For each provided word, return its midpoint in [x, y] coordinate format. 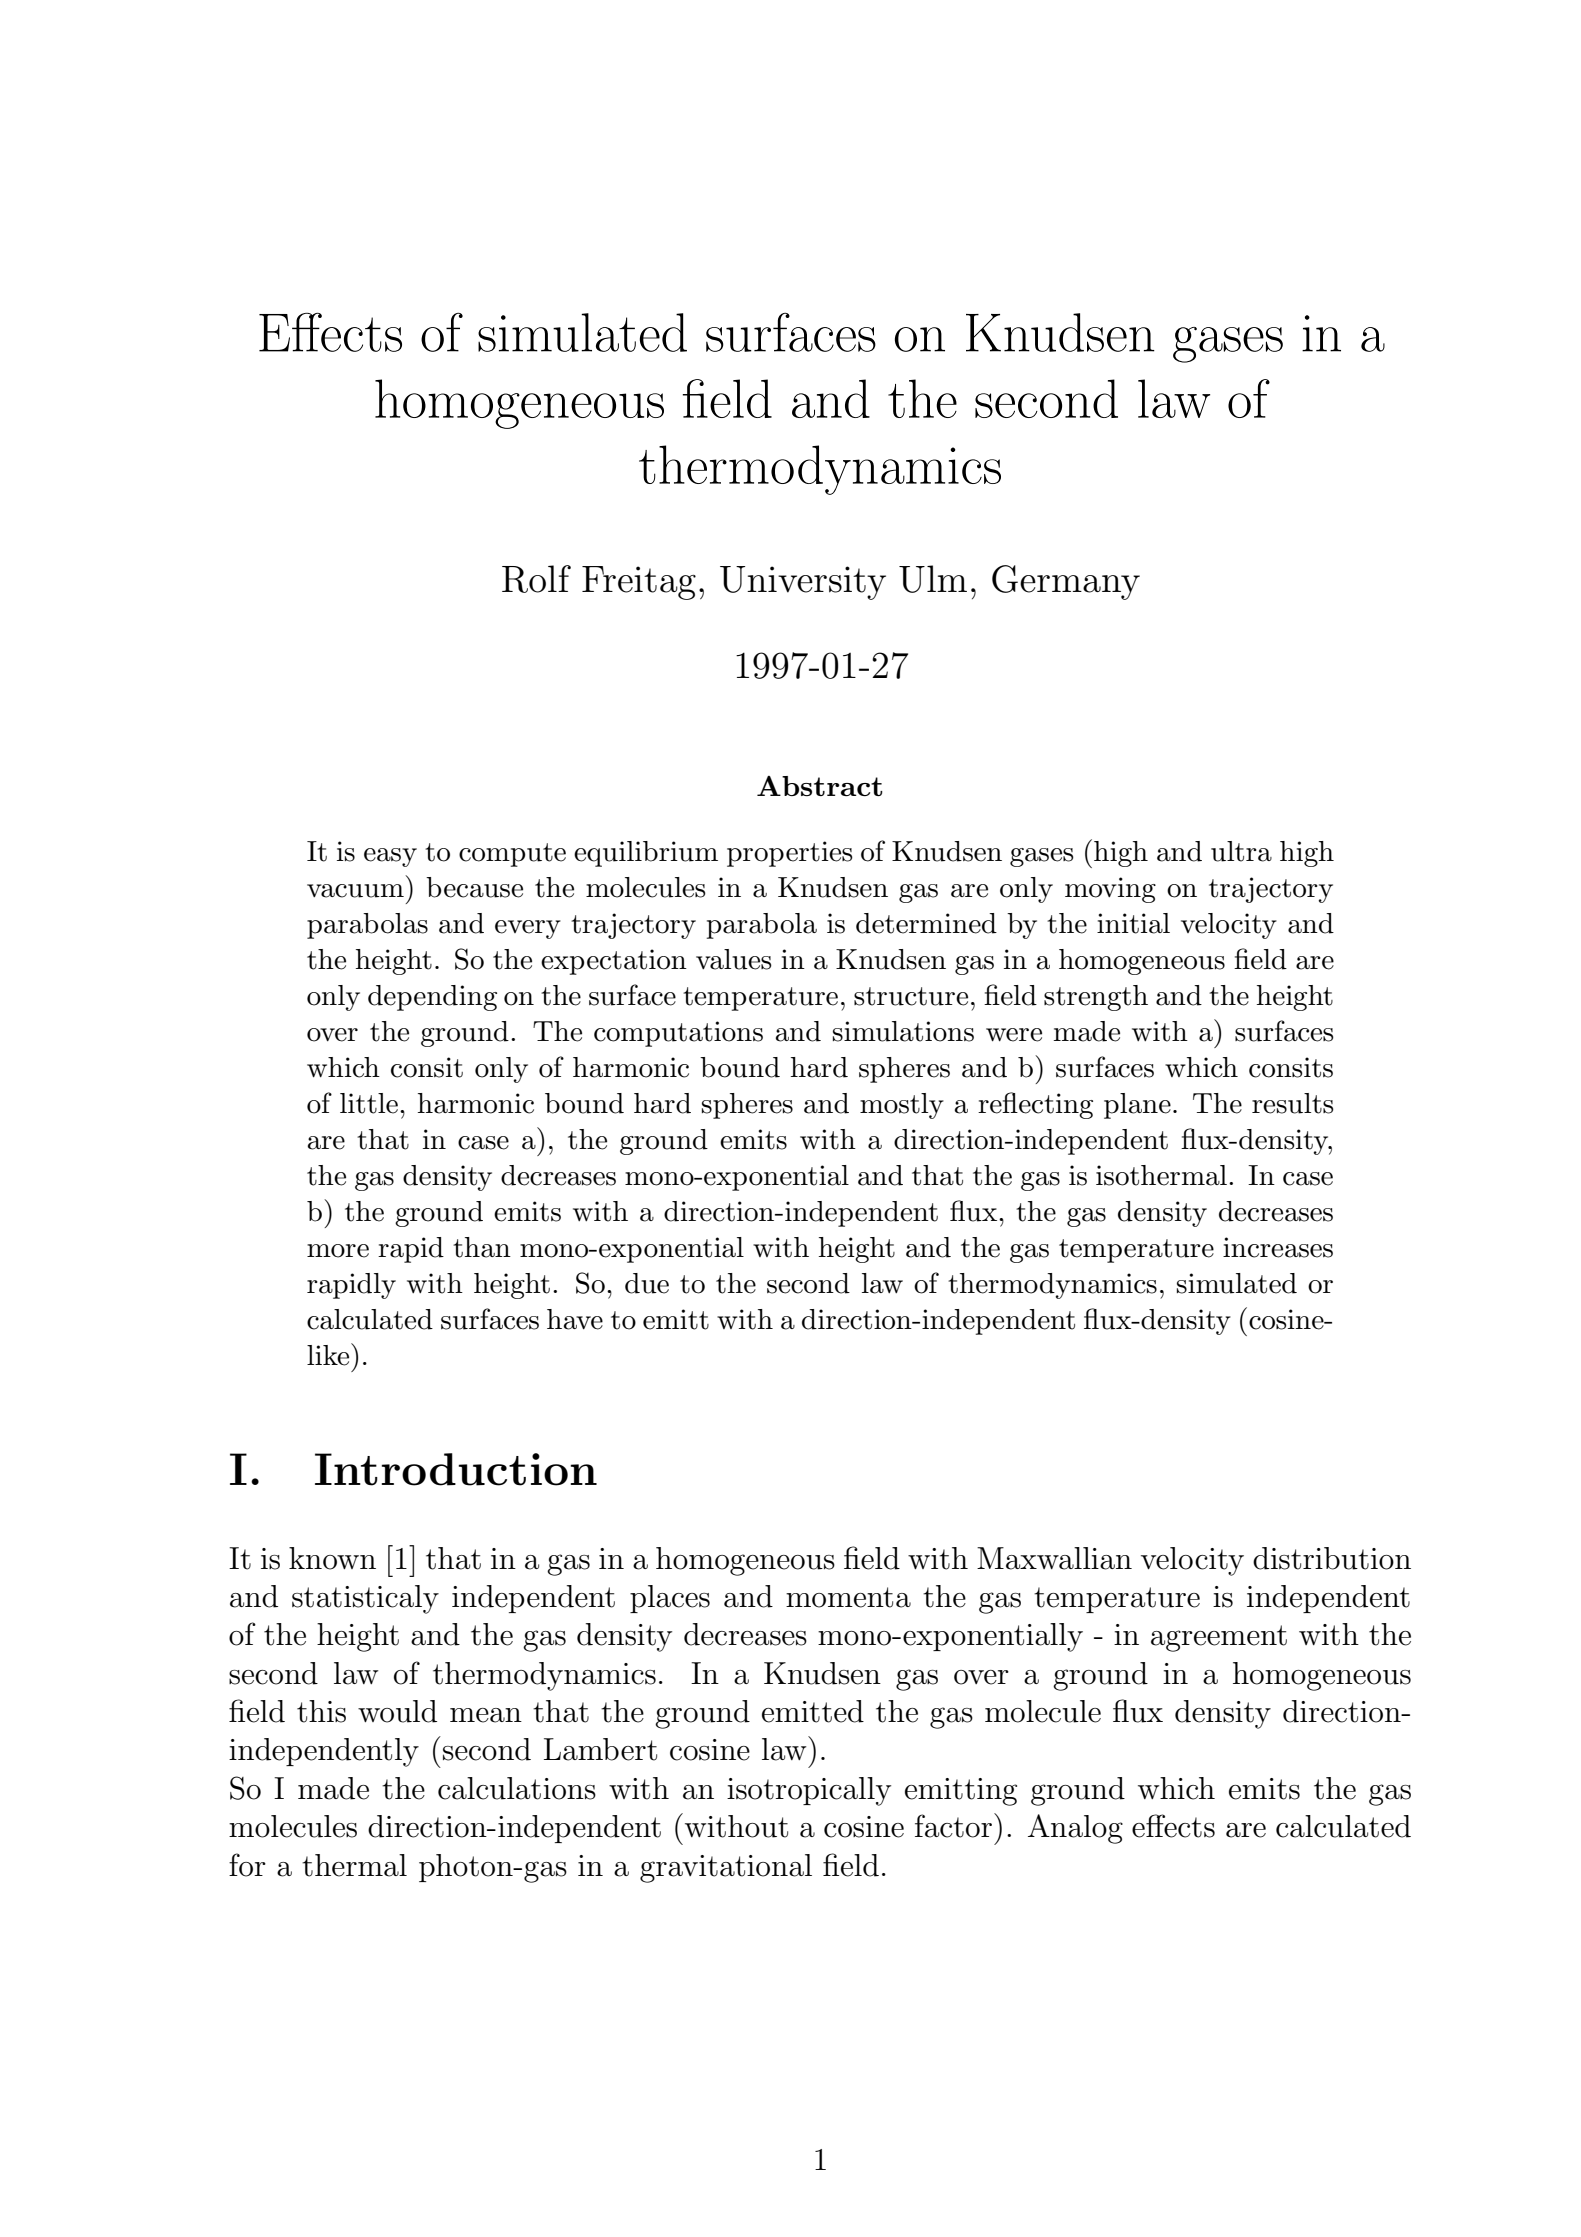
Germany [1066, 582]
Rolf [536, 579]
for [247, 1865]
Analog [1075, 1829]
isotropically [809, 1791]
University [803, 583]
